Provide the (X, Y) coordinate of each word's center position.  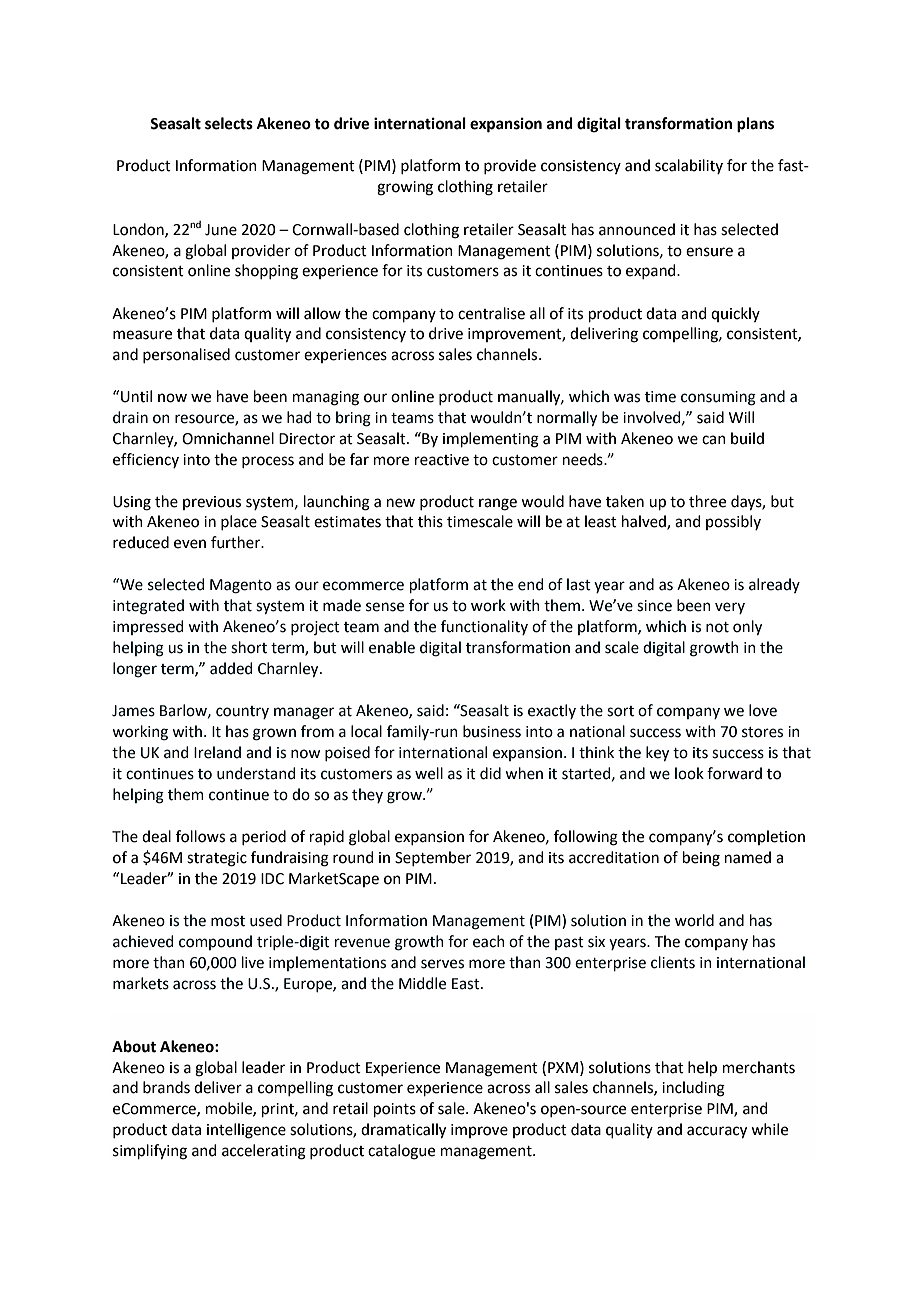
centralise (491, 313)
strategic (217, 859)
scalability (689, 166)
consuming (718, 398)
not (717, 627)
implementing (491, 440)
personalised (186, 355)
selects (229, 123)
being (701, 859)
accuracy (717, 1132)
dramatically (403, 1131)
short (249, 647)
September (433, 858)
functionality (484, 627)
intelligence (246, 1131)
